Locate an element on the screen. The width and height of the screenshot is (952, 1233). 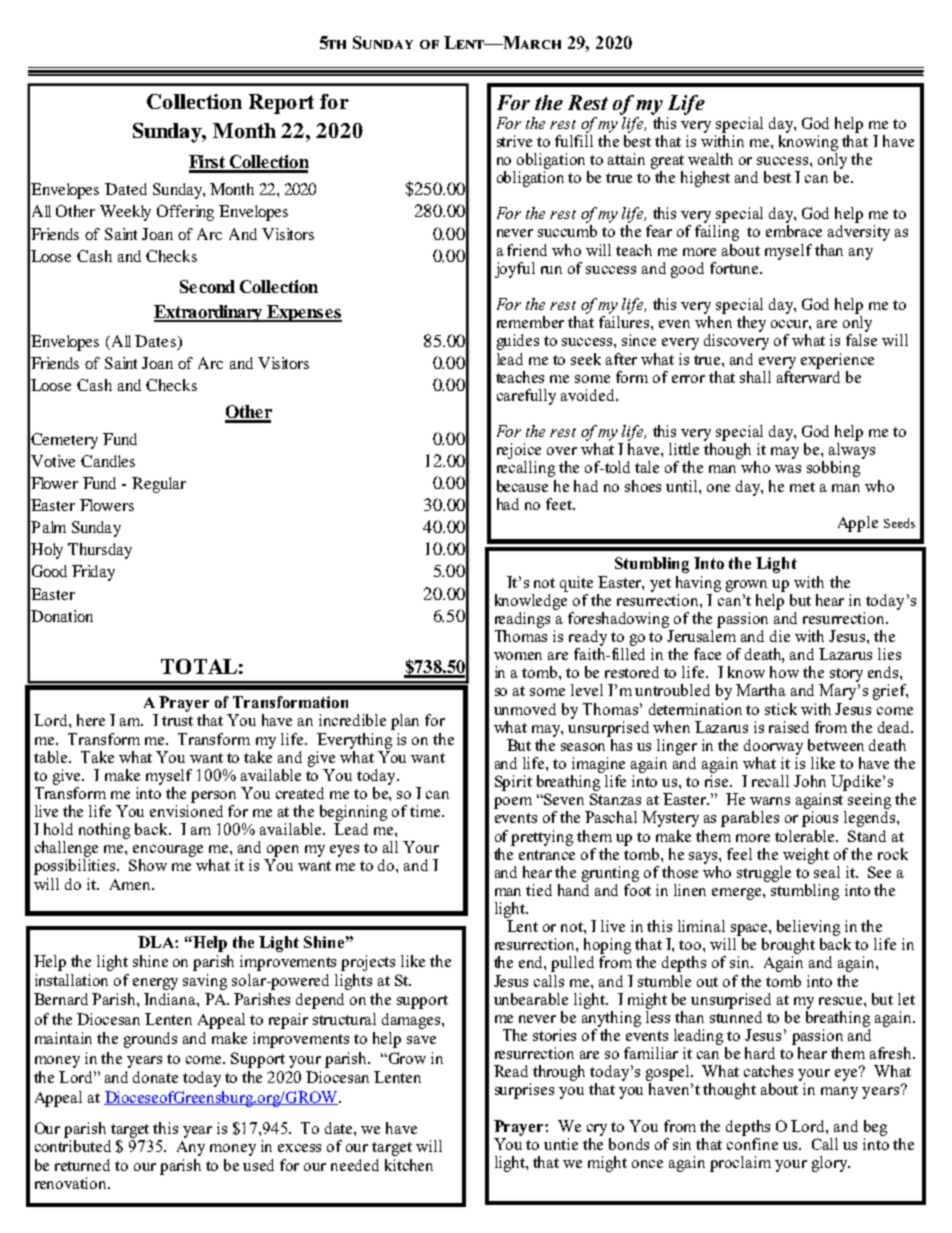
women is located at coordinates (518, 656).
